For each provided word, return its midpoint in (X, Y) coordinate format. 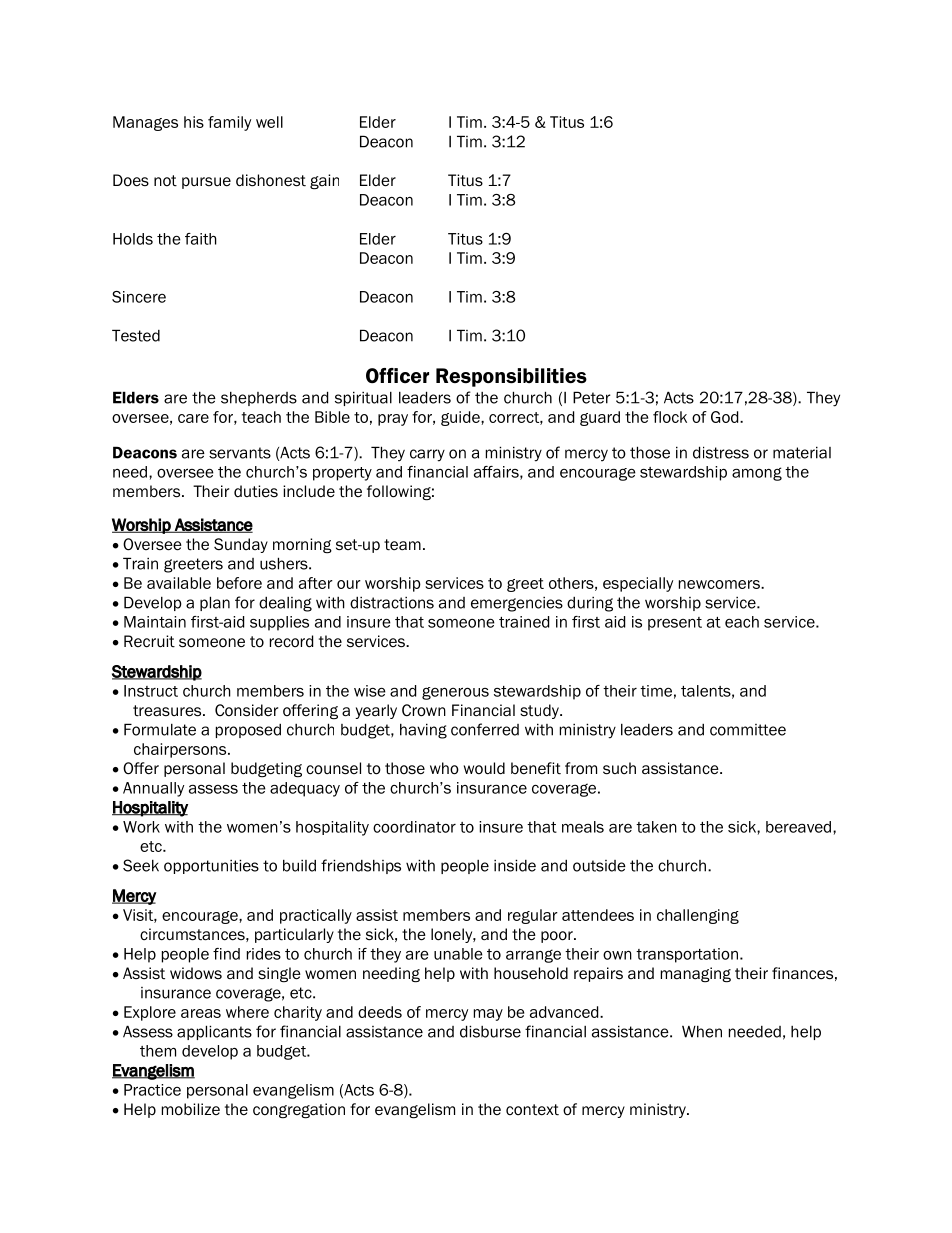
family (229, 123)
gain (324, 182)
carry (427, 455)
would (484, 768)
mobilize (191, 1109)
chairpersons (181, 750)
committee (748, 730)
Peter (591, 397)
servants (240, 453)
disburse (490, 1031)
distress (721, 452)
